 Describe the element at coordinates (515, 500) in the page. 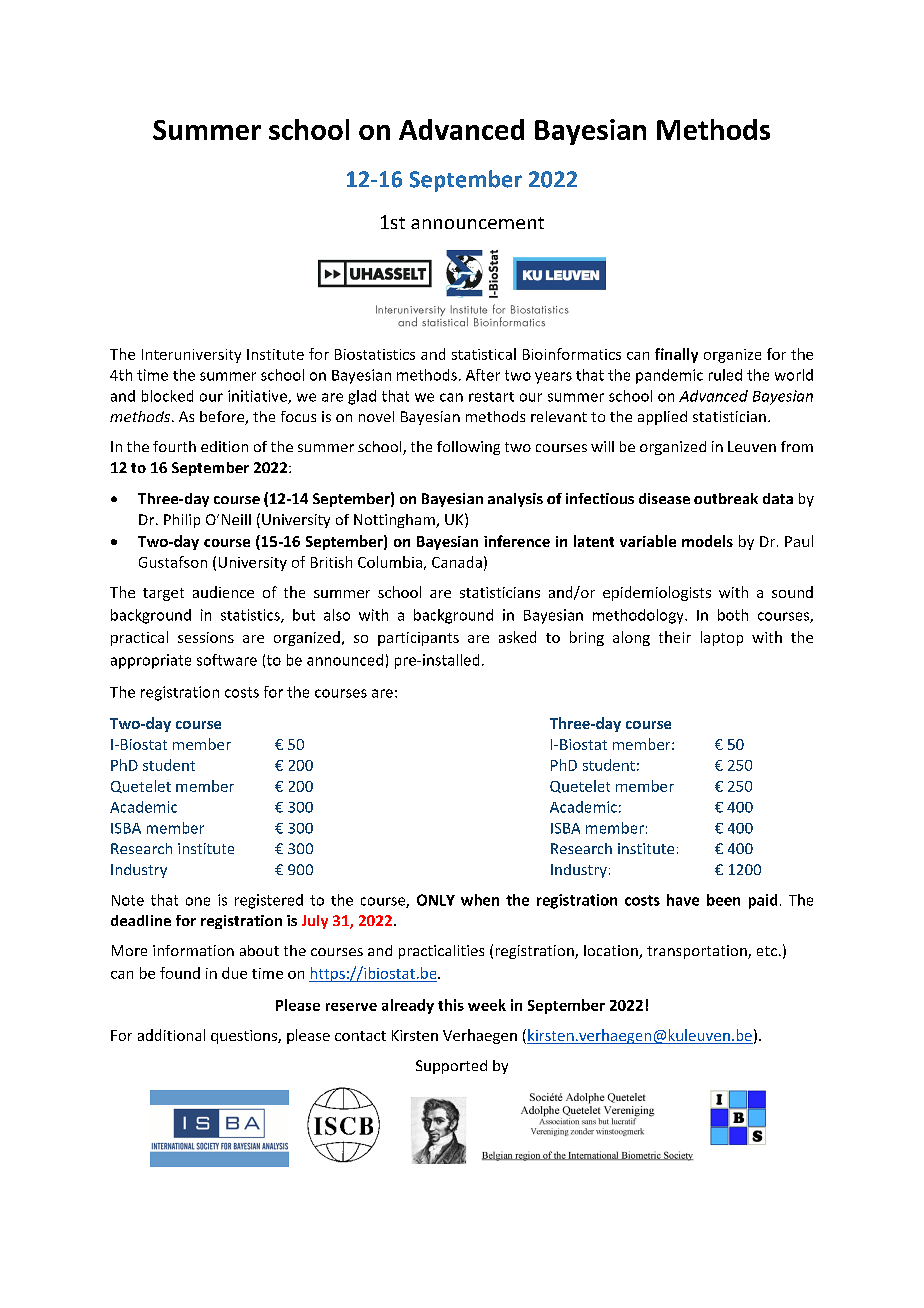

I see `analysis` at that location.
